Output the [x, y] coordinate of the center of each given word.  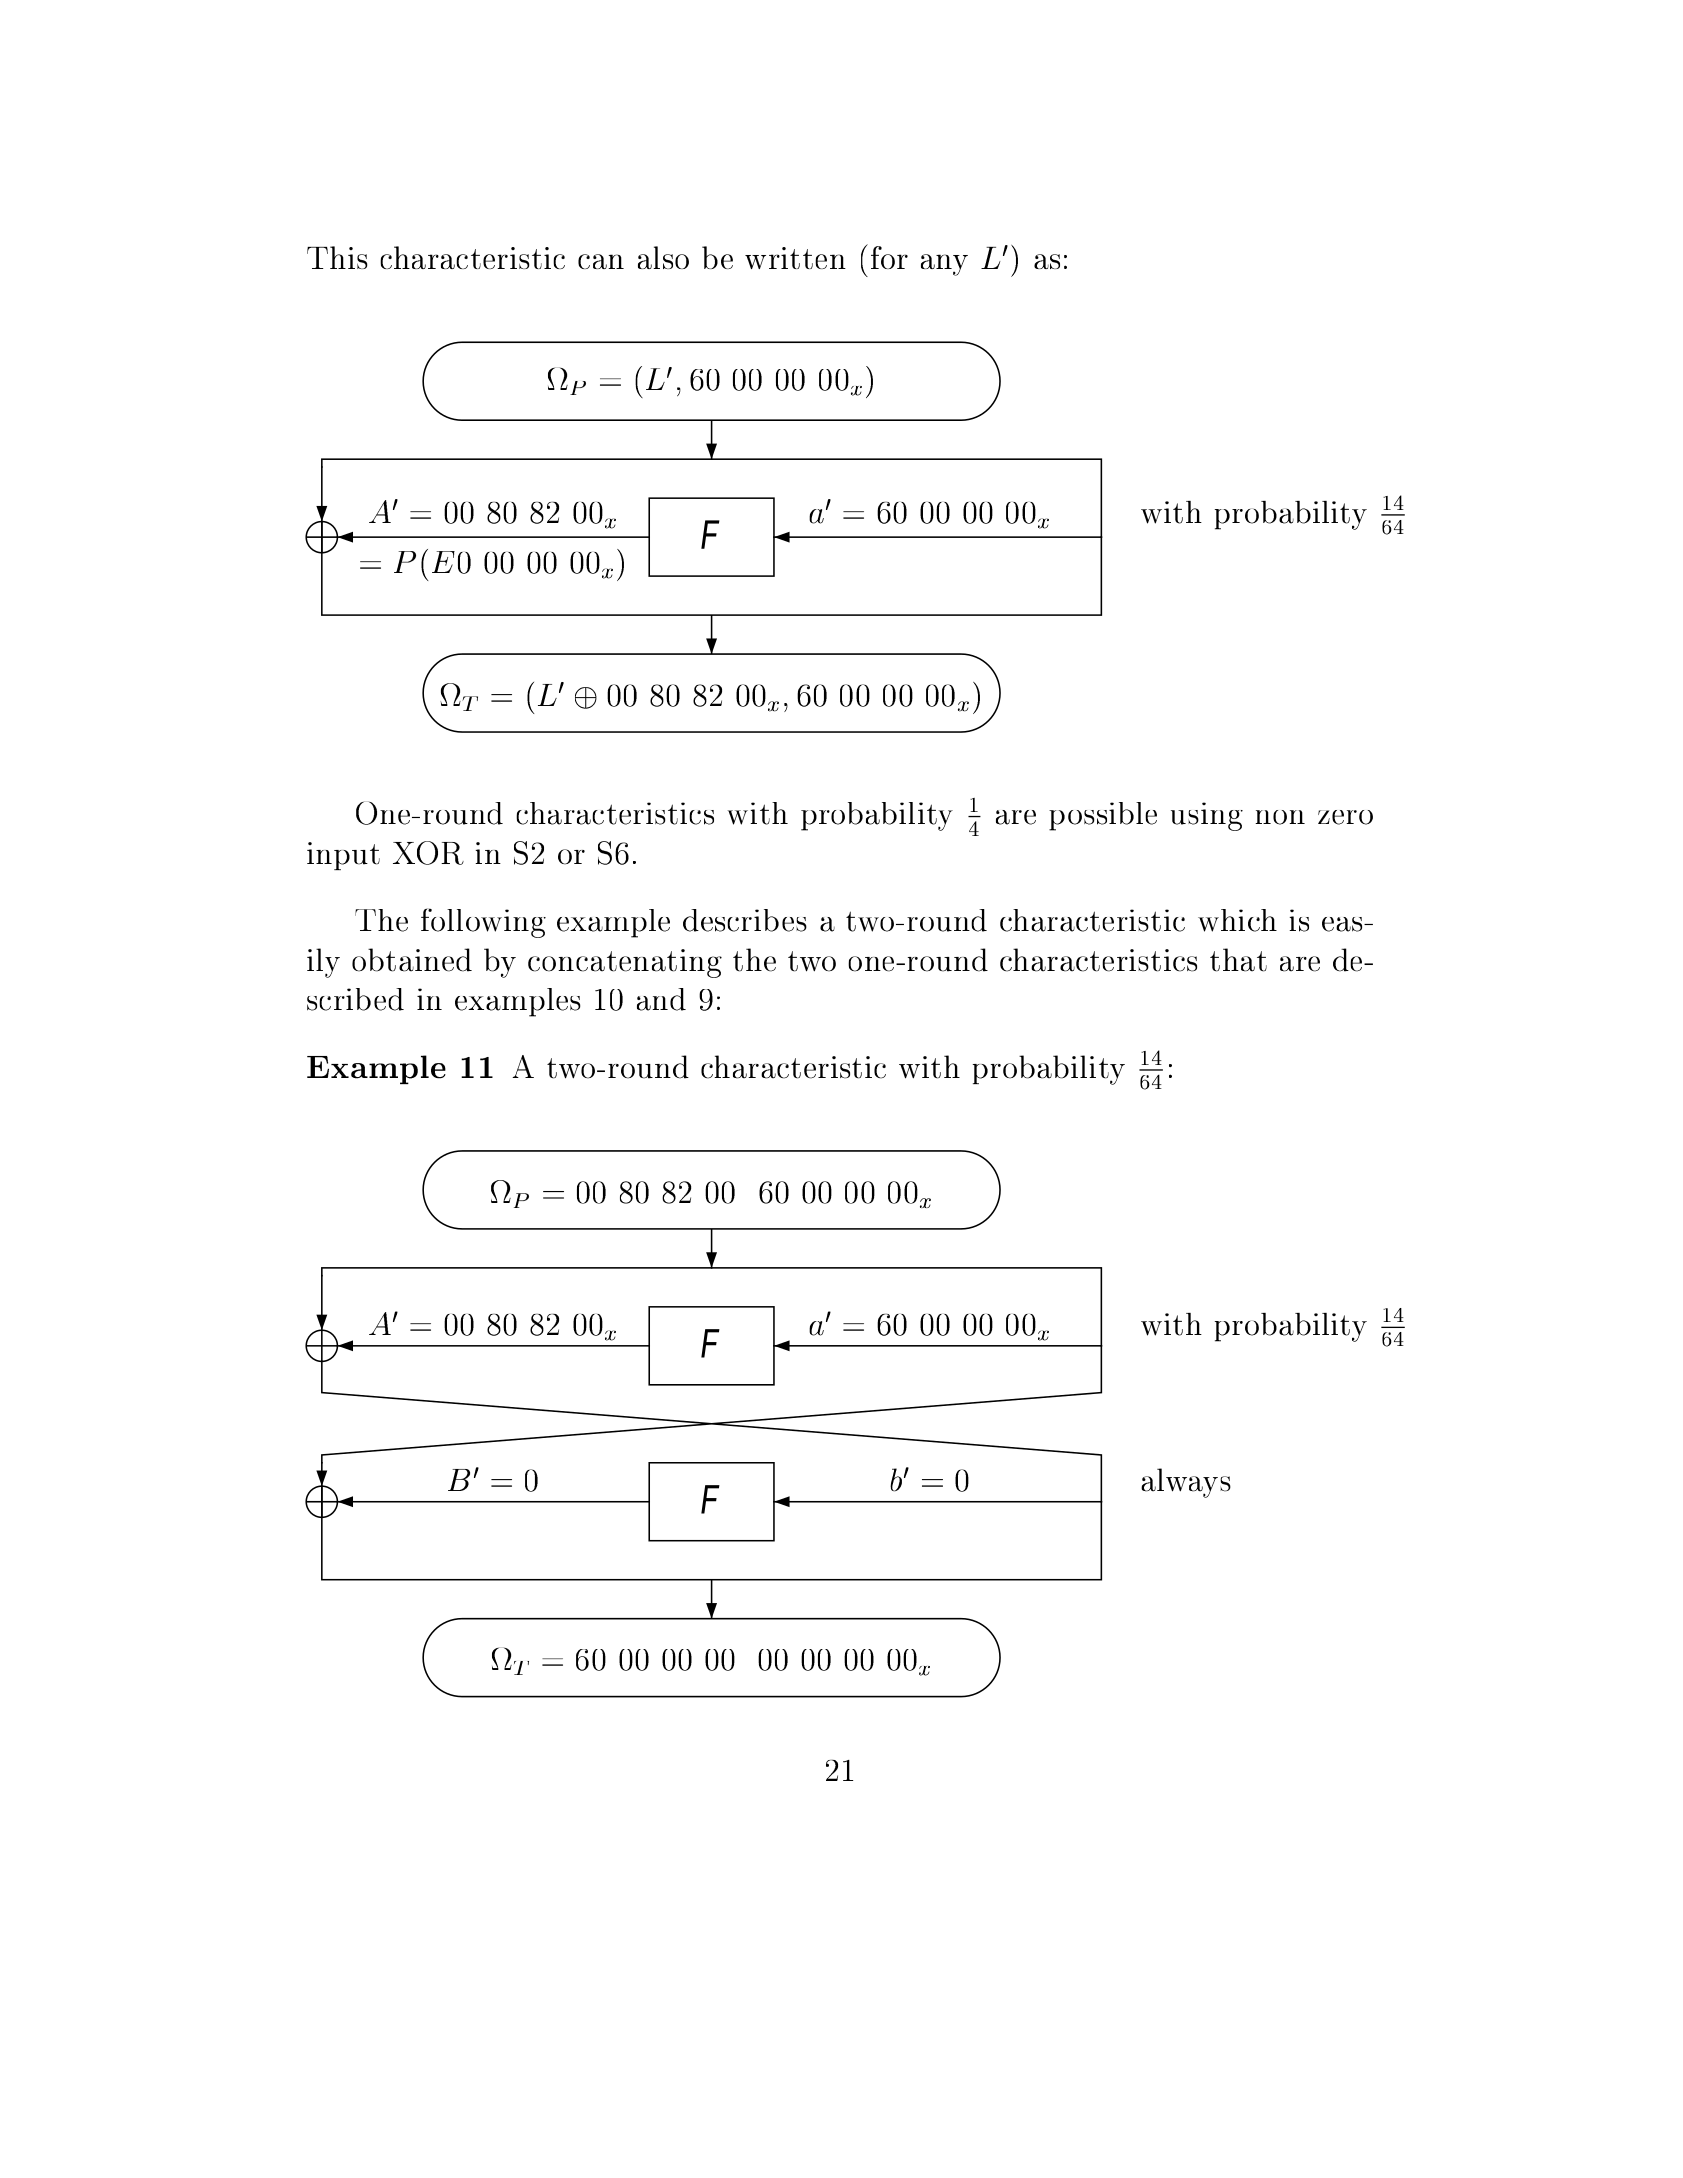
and [661, 999]
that [1238, 960]
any [944, 265]
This [337, 257]
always [1186, 1483]
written [795, 258]
